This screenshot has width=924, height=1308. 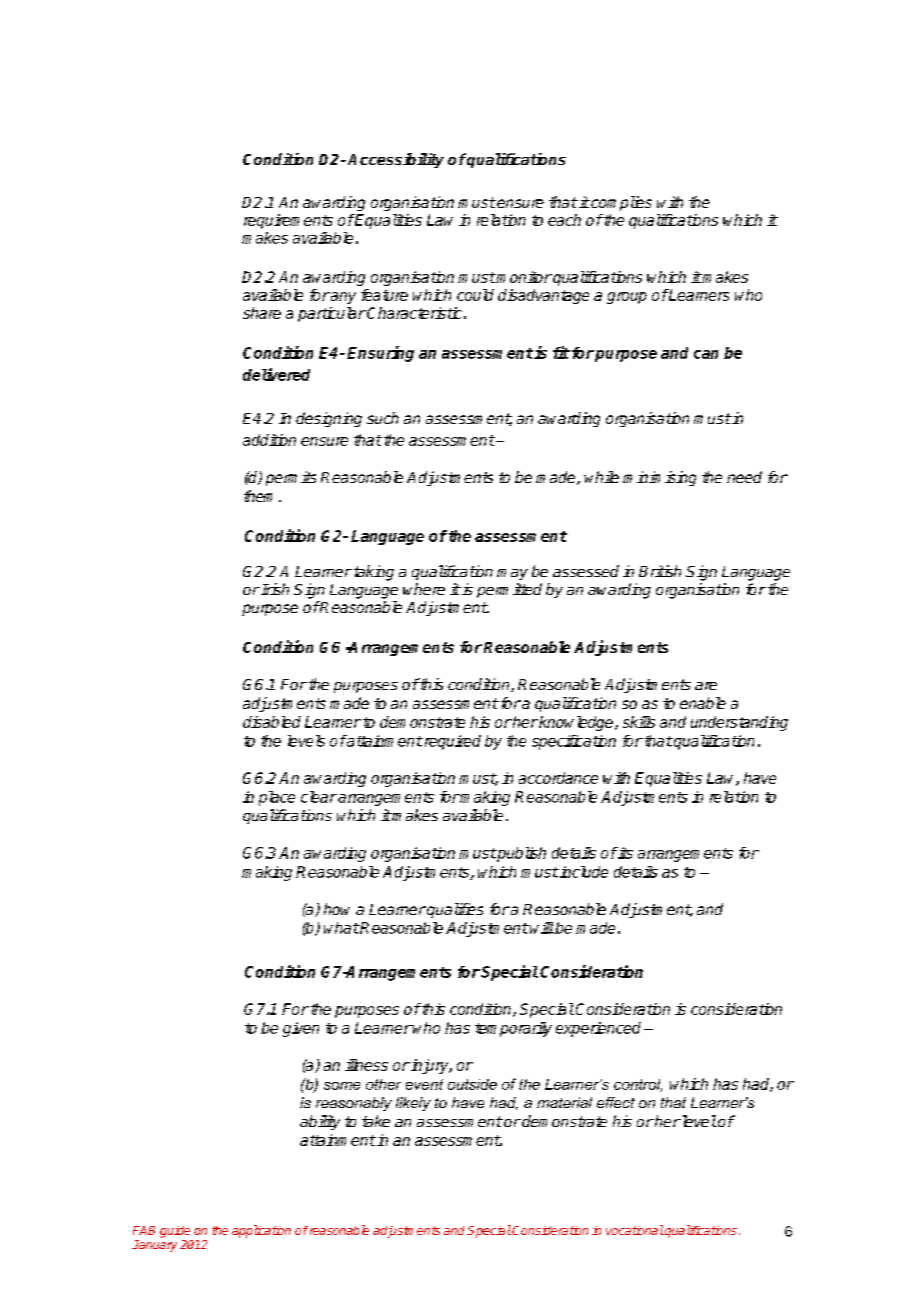 What do you see at coordinates (272, 722) in the screenshot?
I see `disabled` at bounding box center [272, 722].
